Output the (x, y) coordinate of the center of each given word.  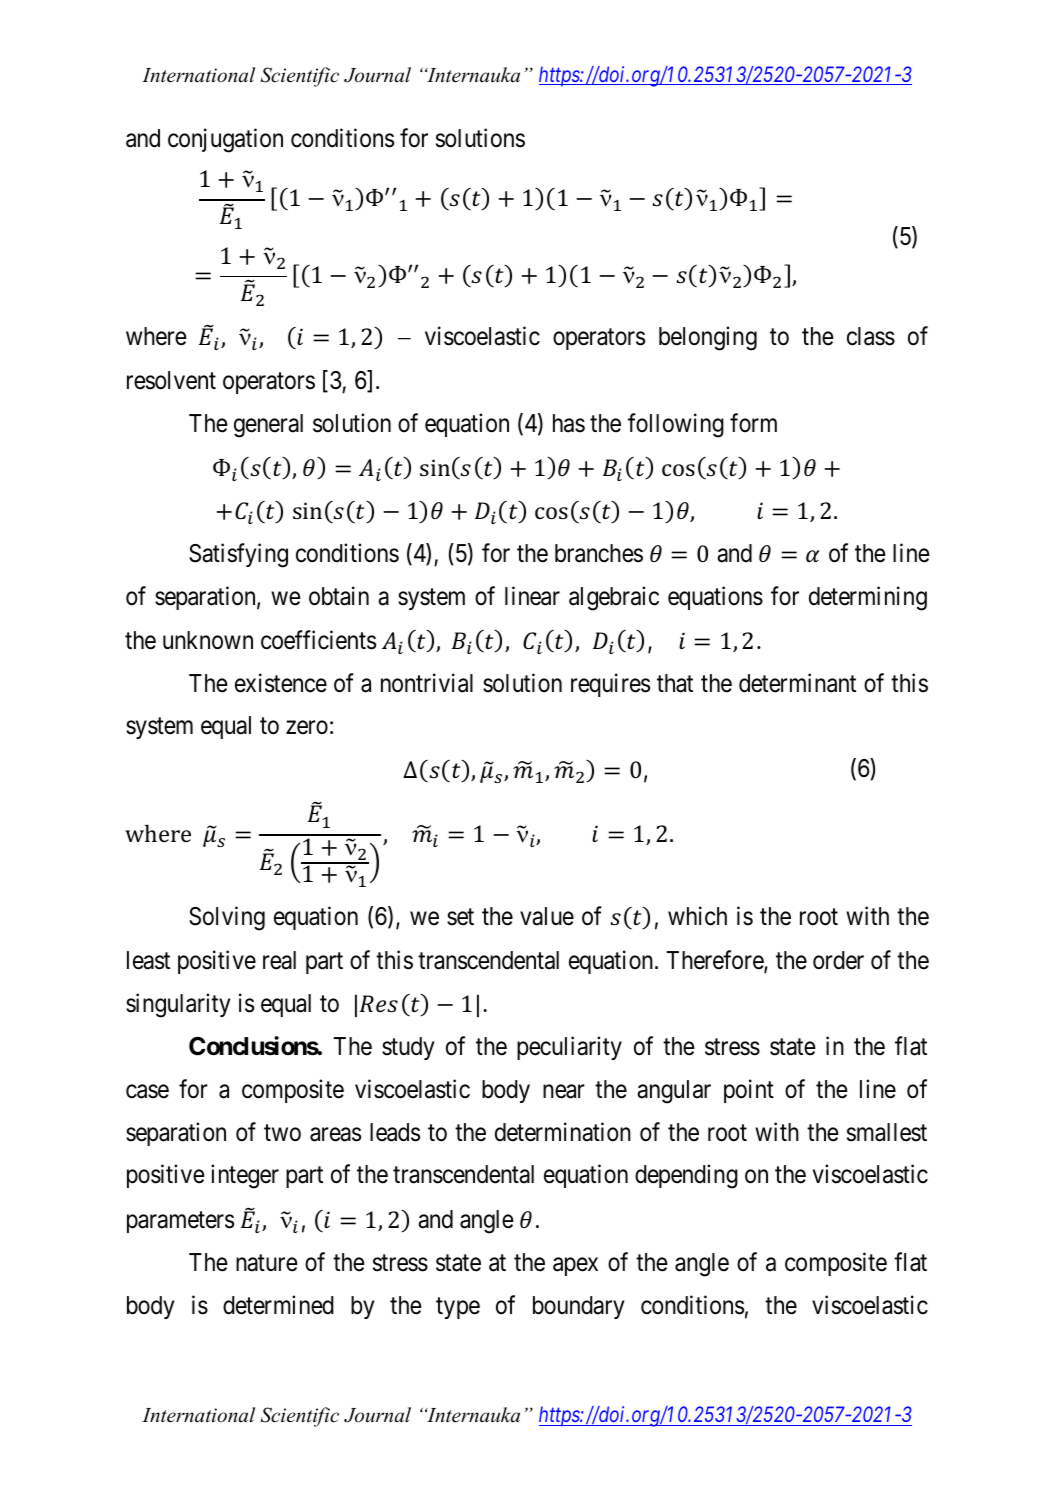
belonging (708, 339)
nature (267, 1263)
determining (868, 598)
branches (599, 553)
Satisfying (238, 556)
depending (686, 1176)
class (871, 336)
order (838, 960)
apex (575, 1266)
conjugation (225, 140)
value (547, 916)
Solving (227, 918)
